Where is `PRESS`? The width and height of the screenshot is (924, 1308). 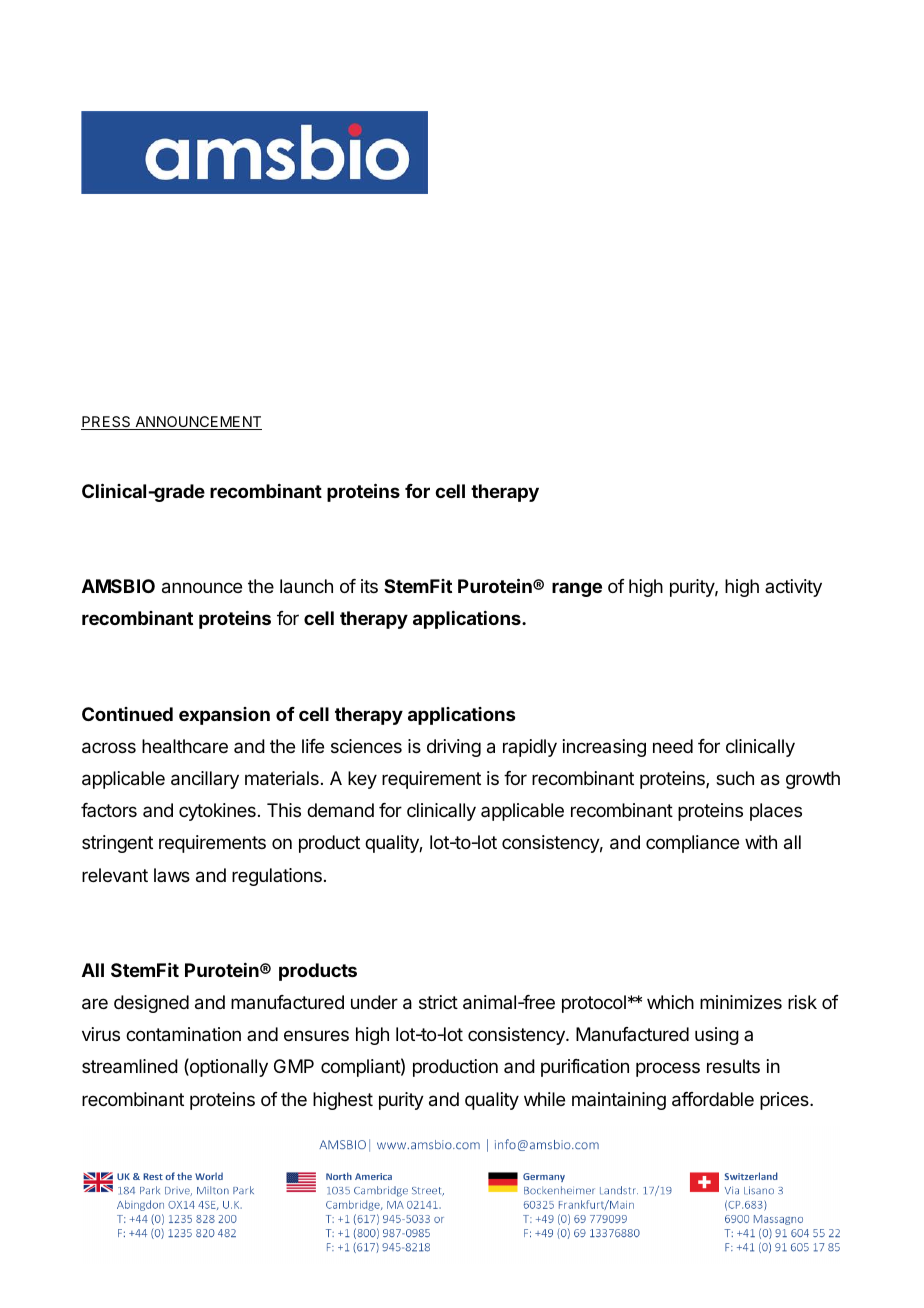 PRESS is located at coordinates (107, 423).
